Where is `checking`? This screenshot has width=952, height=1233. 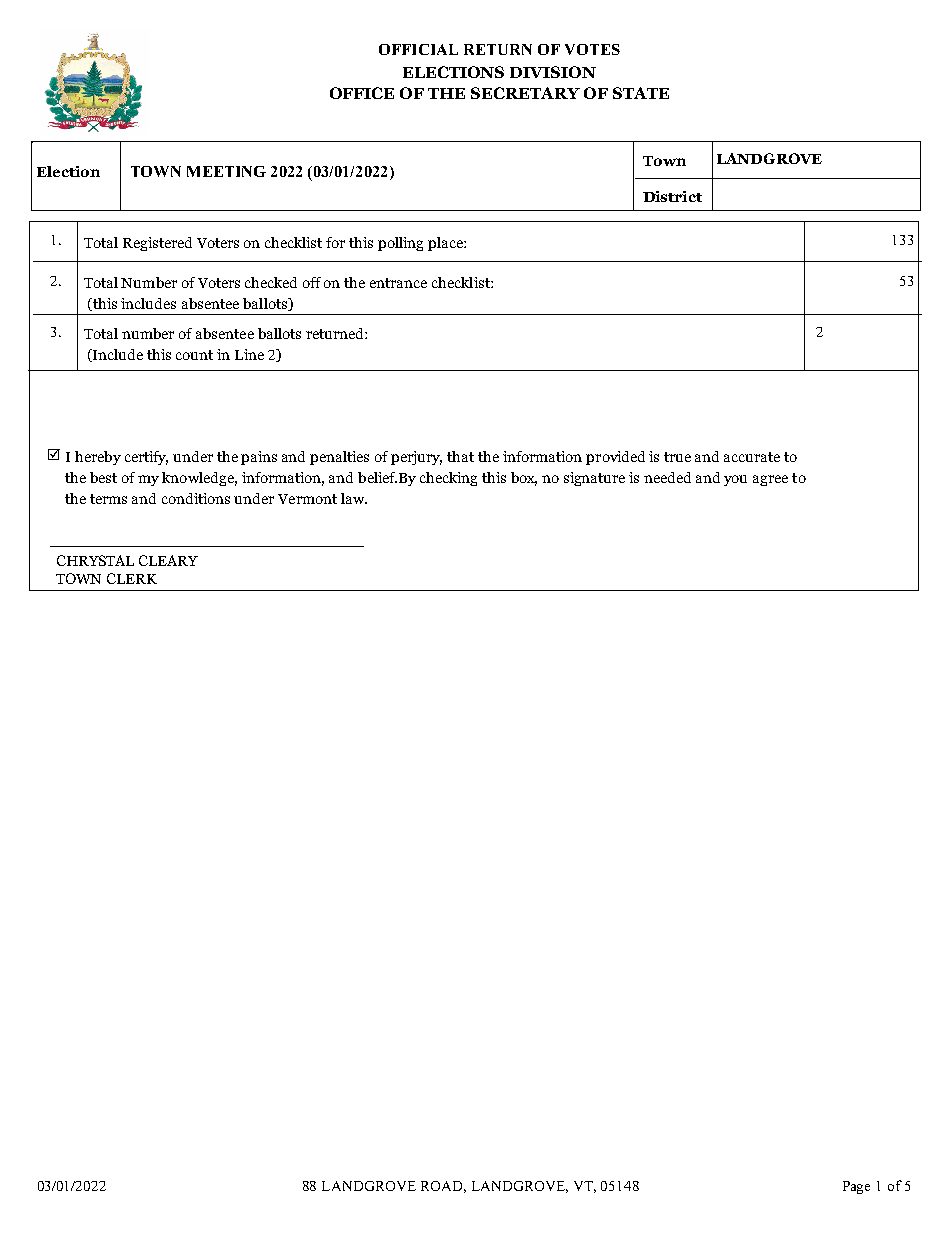
checking is located at coordinates (448, 479).
